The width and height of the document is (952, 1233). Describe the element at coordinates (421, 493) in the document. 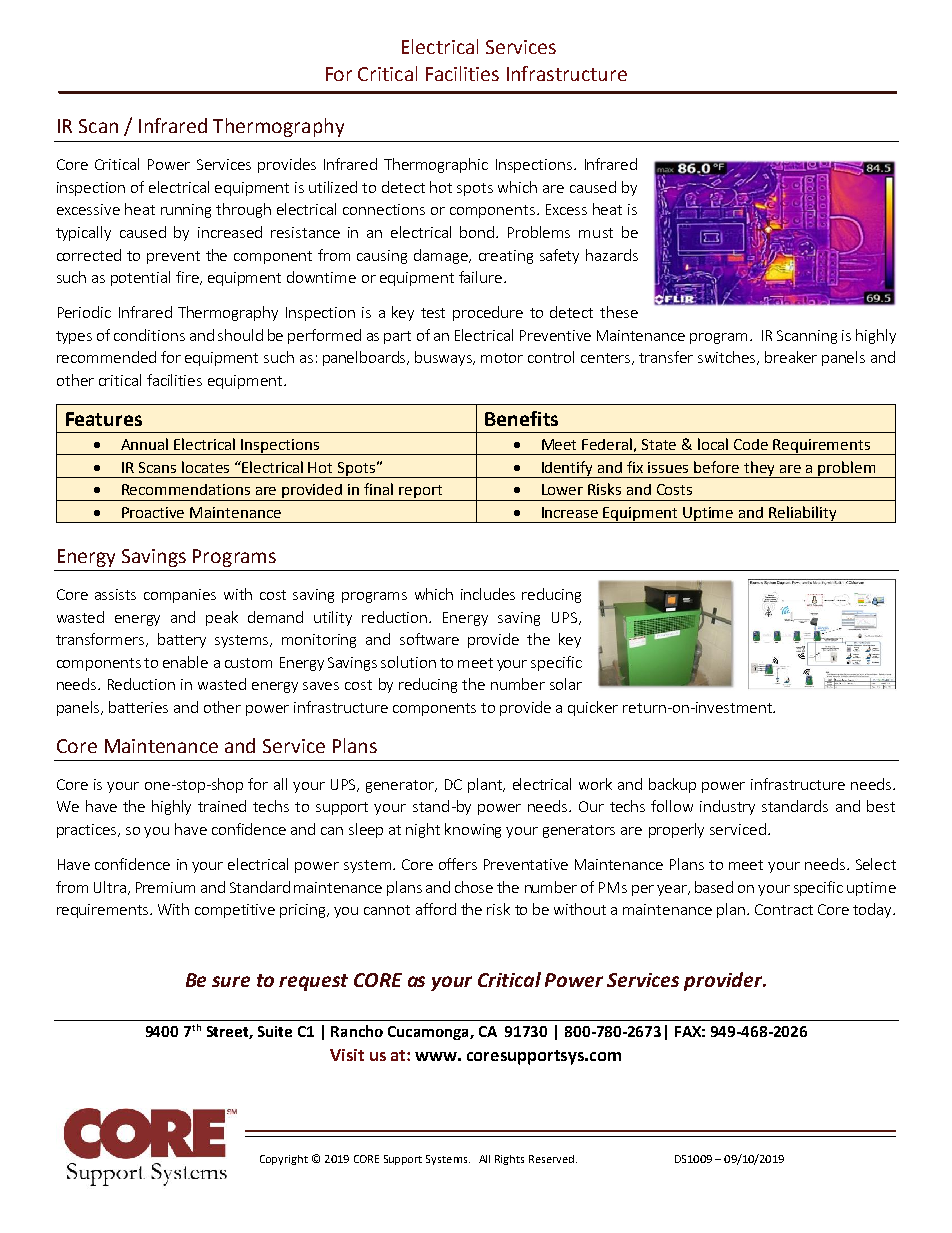

I see `report` at that location.
